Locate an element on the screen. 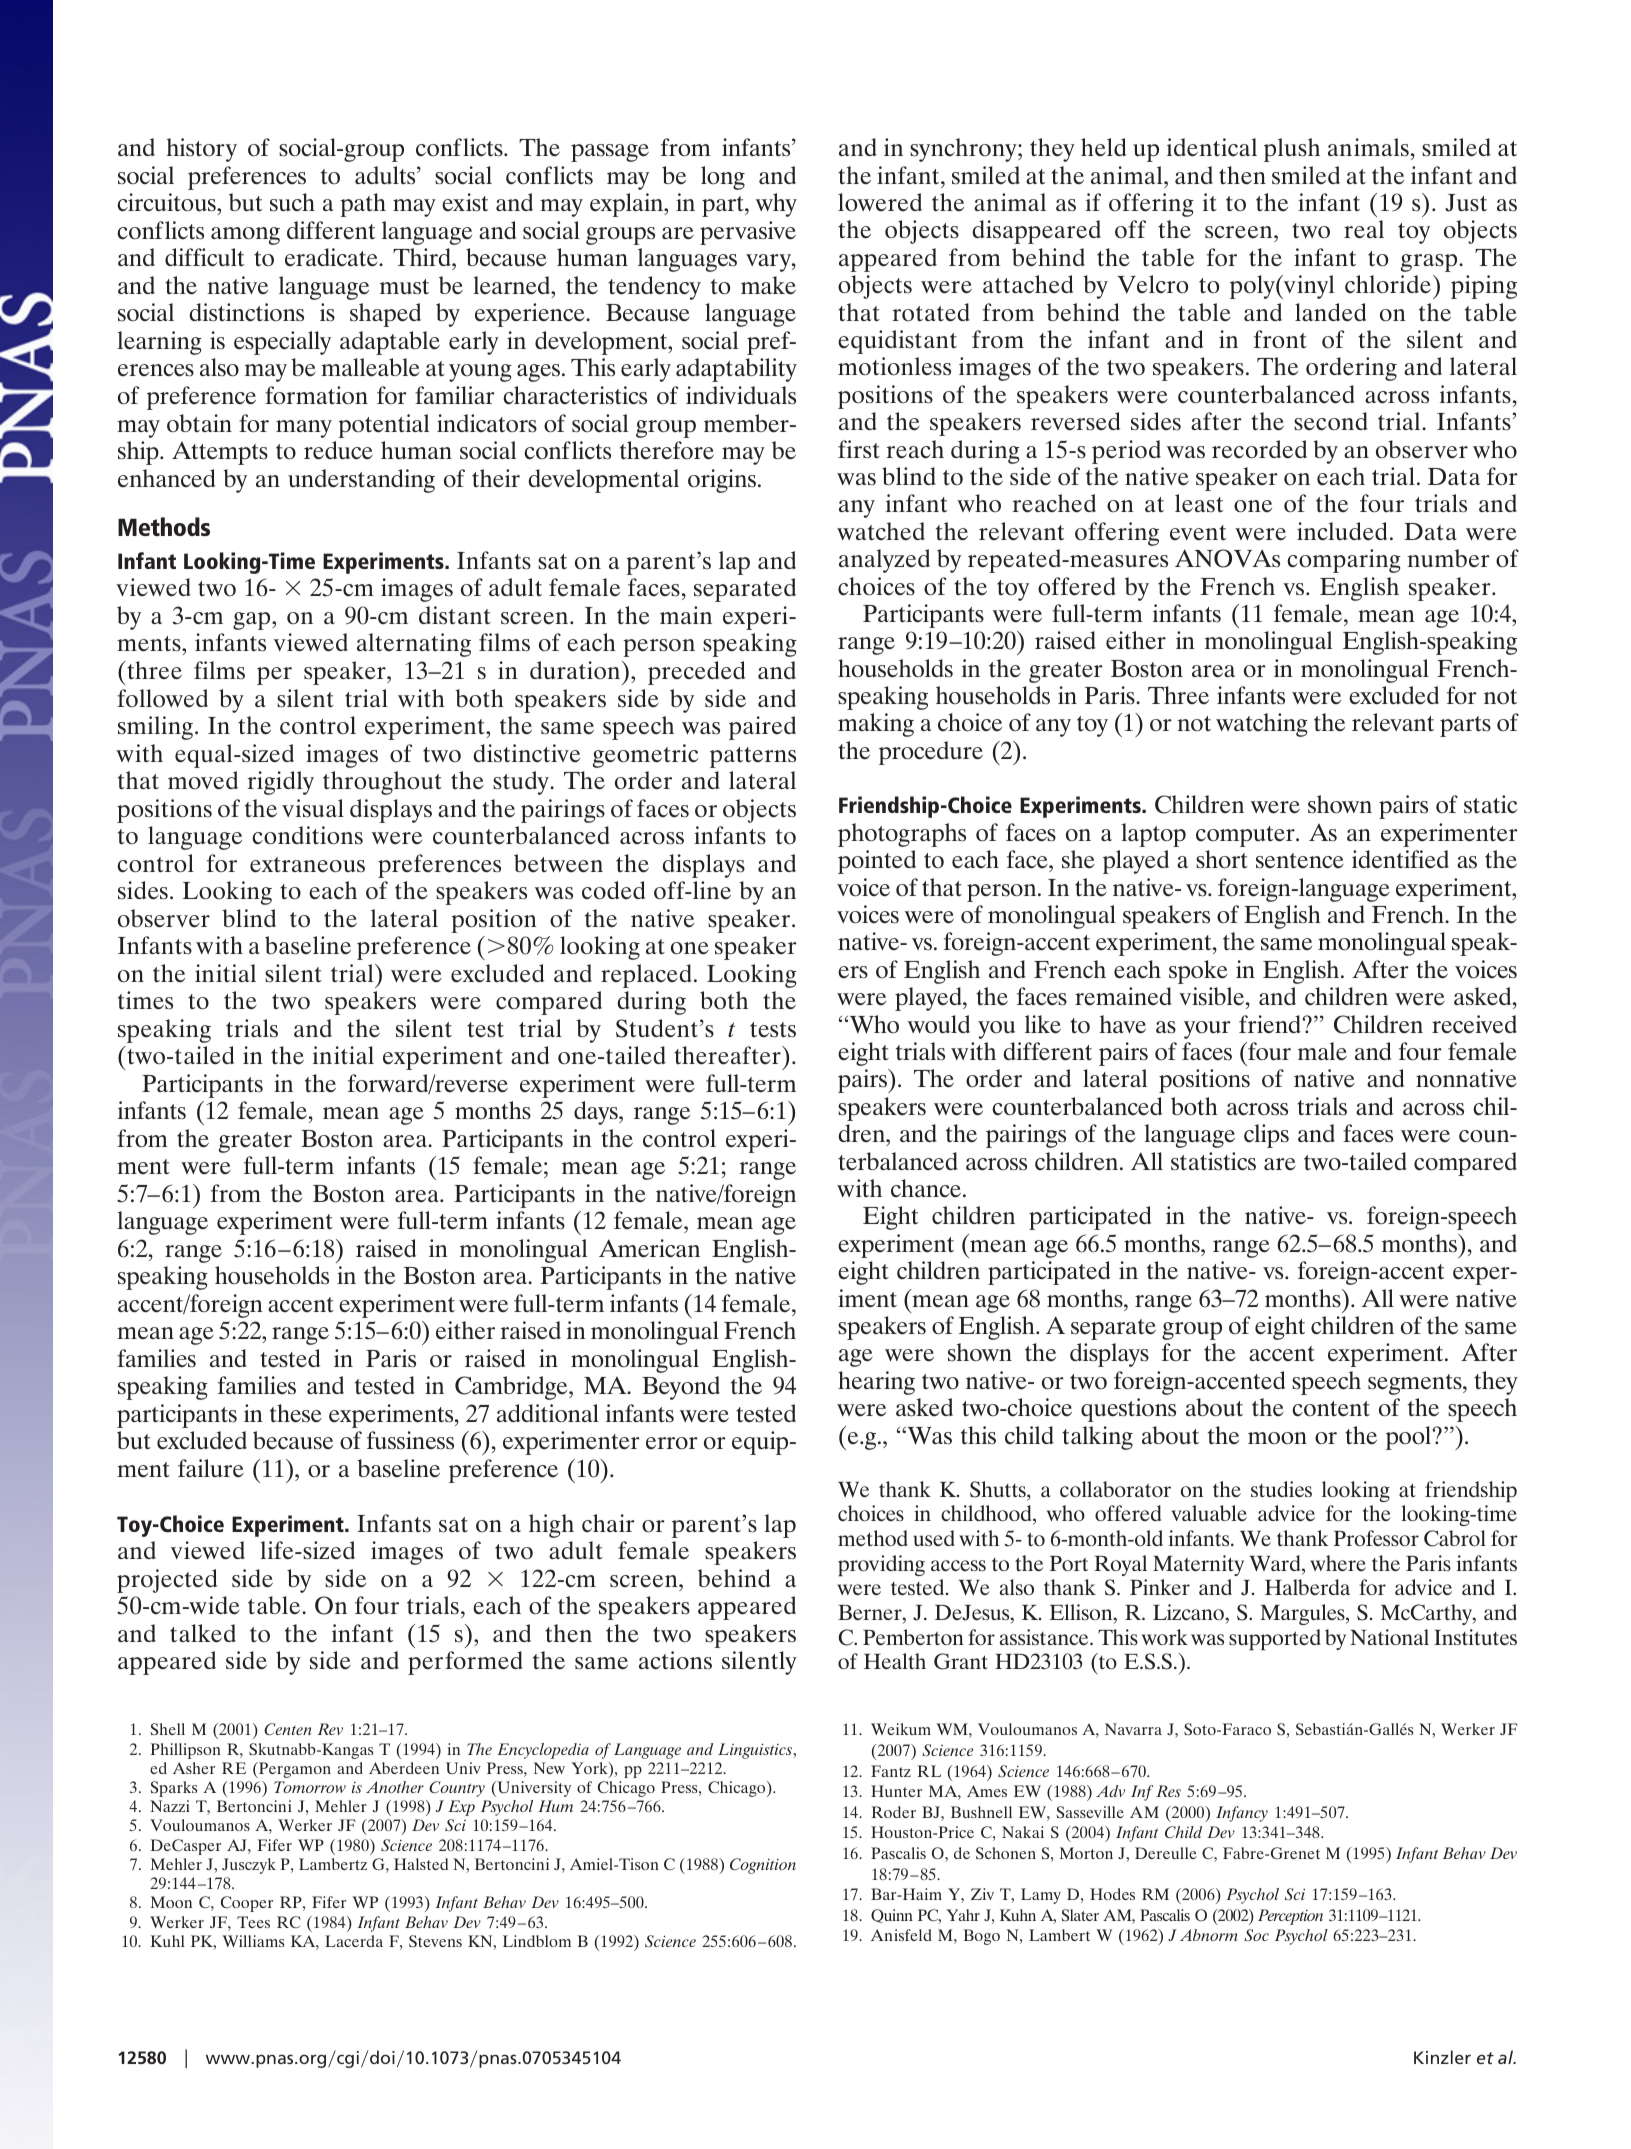 This screenshot has height=2149, width=1631. extraneous is located at coordinates (307, 865).
